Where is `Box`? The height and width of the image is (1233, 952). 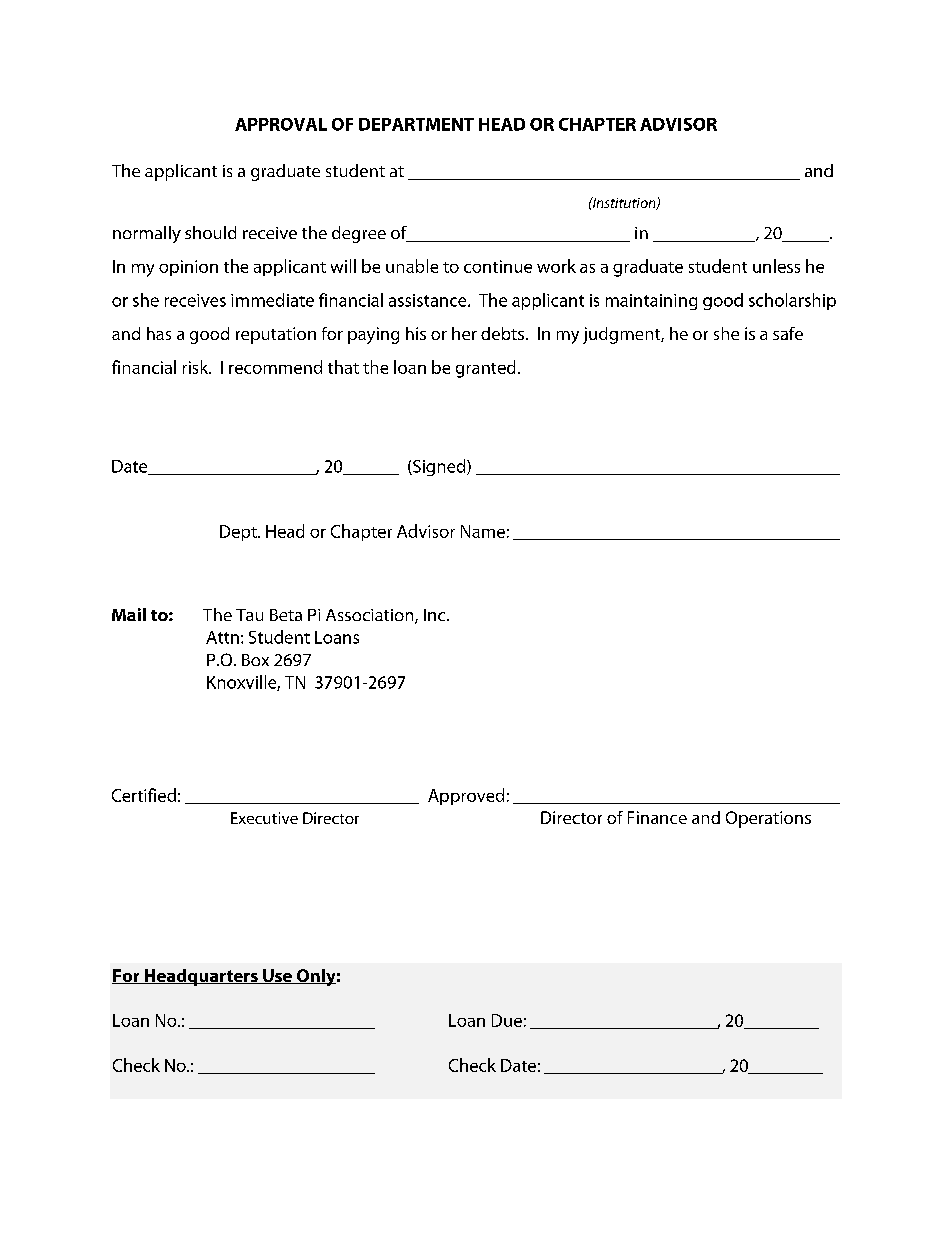
Box is located at coordinates (255, 660).
